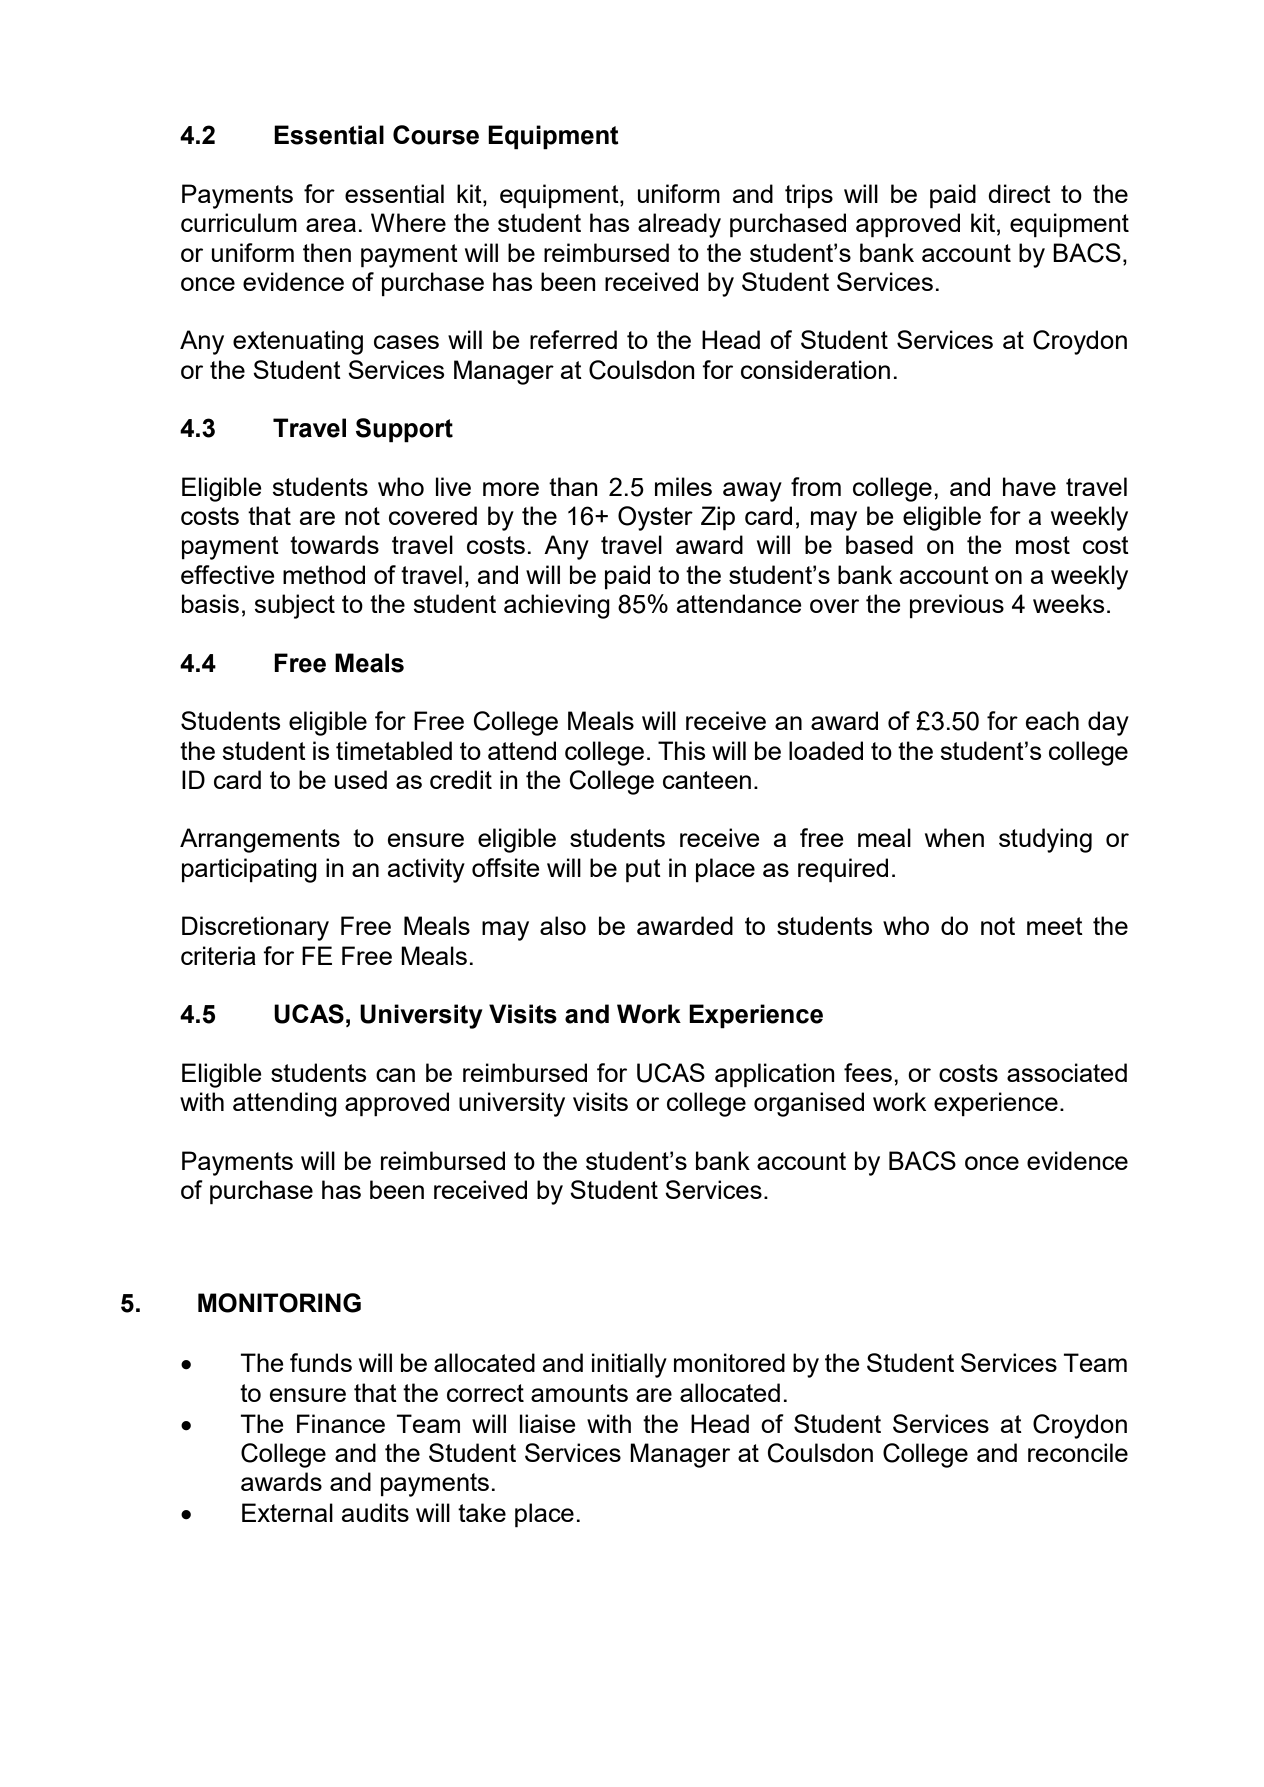 The height and width of the image is (1787, 1264). I want to click on This, so click(681, 750).
